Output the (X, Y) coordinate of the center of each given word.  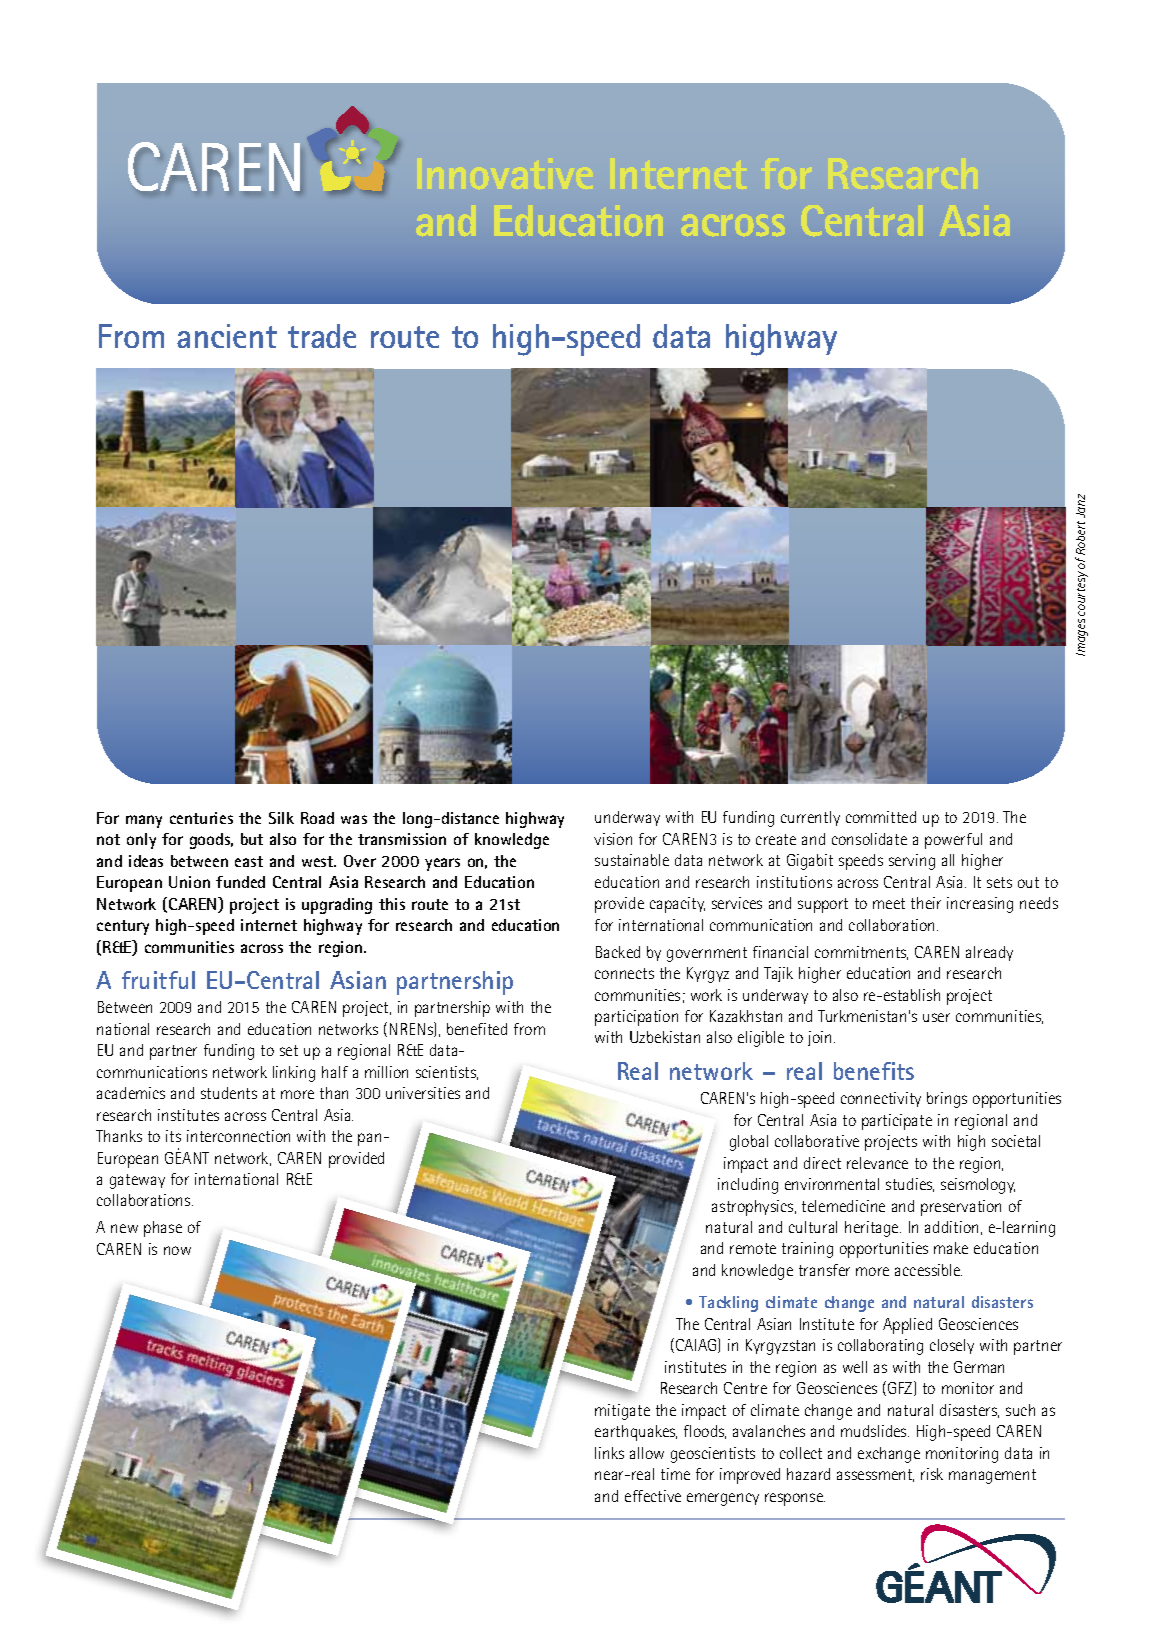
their (926, 903)
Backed (618, 952)
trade (322, 336)
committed (881, 817)
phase (163, 1229)
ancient (227, 336)
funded (240, 882)
